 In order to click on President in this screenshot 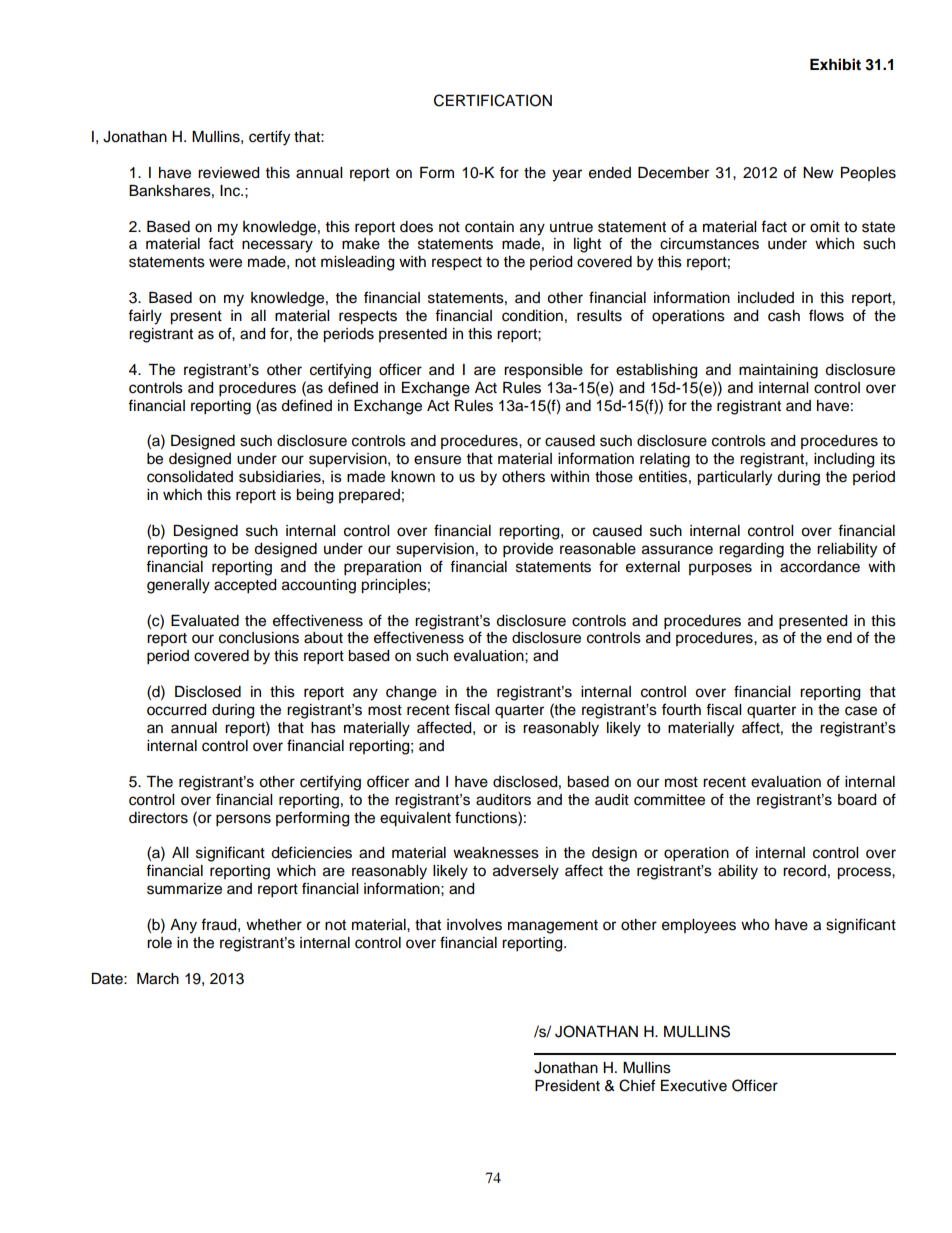, I will do `click(567, 1086)`.
